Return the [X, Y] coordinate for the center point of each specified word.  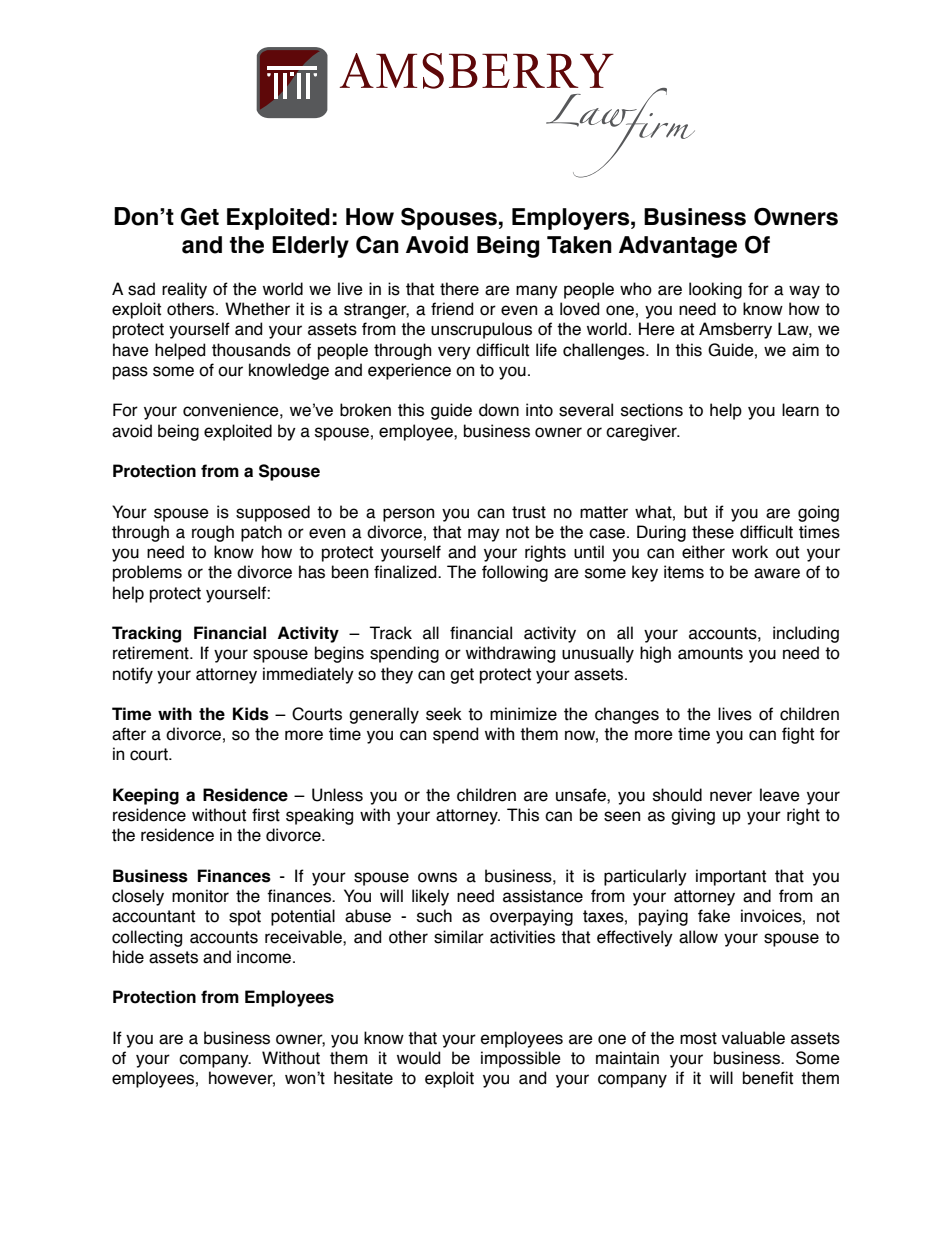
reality [184, 290]
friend [452, 309]
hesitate [363, 1078]
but [695, 512]
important [731, 877]
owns [437, 877]
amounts [710, 653]
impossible [521, 1059]
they [397, 675]
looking [715, 290]
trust [529, 512]
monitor [200, 896]
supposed [273, 513]
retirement [152, 653]
